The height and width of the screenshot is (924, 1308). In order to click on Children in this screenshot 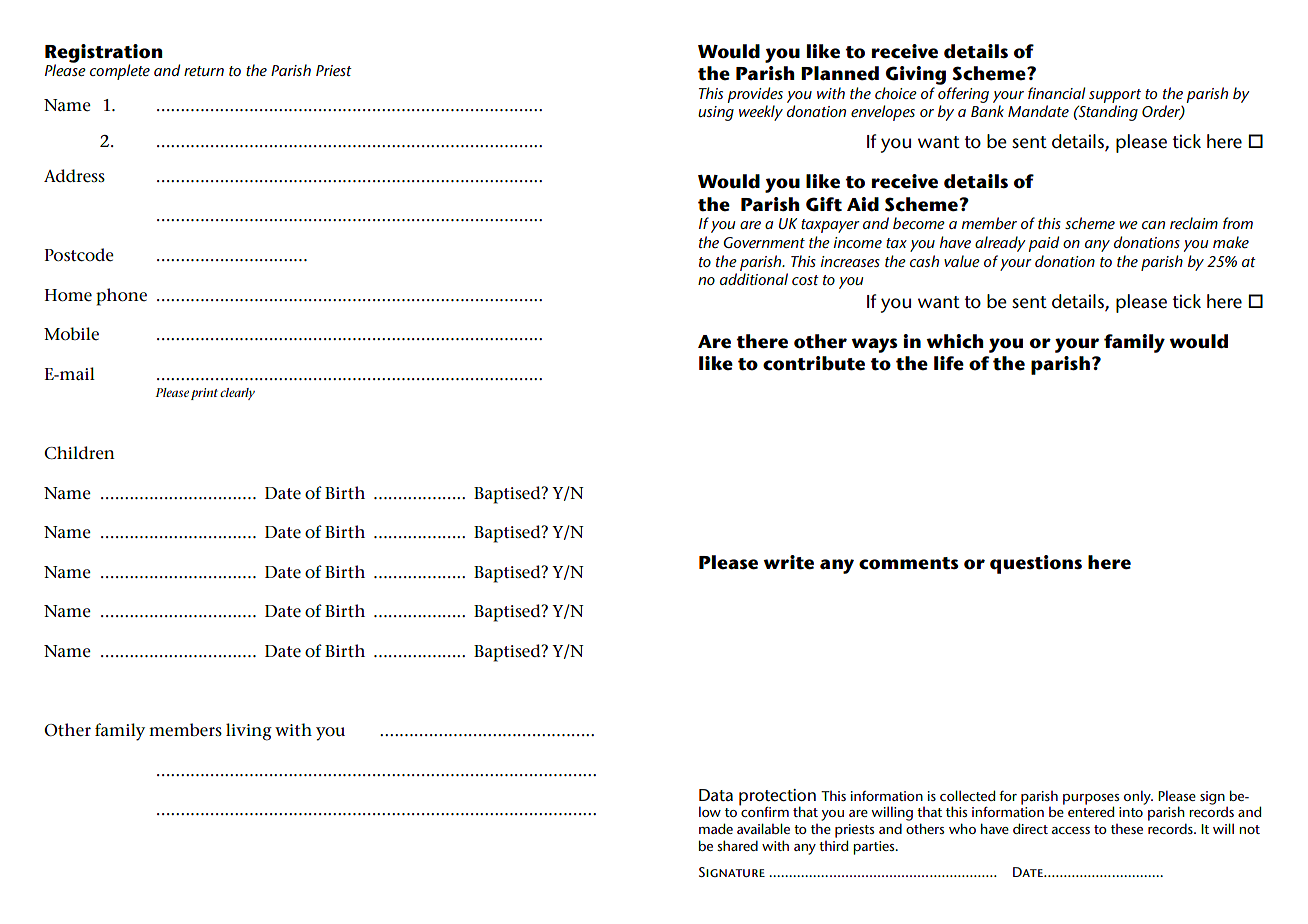, I will do `click(79, 453)`.
